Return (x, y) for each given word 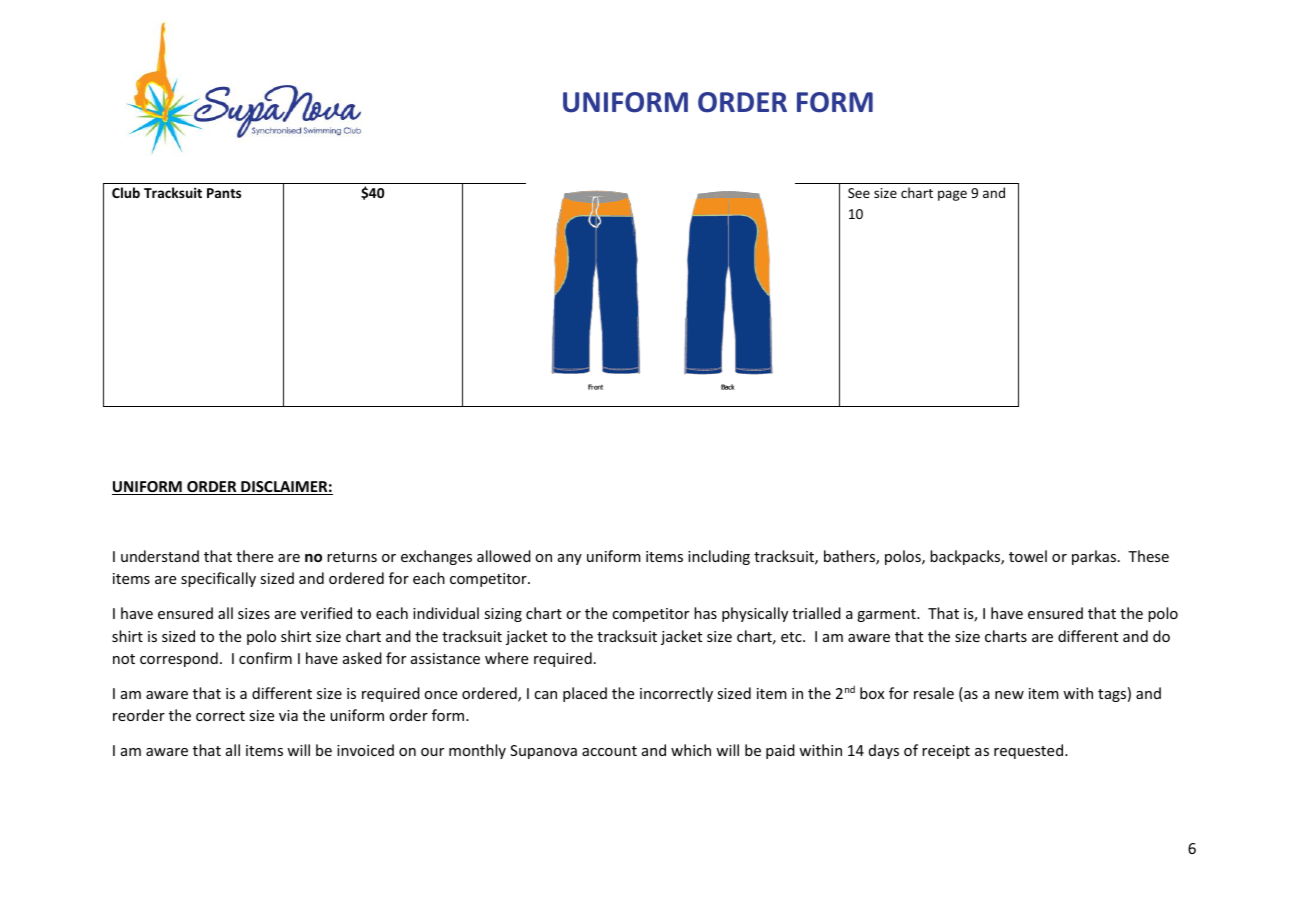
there (254, 556)
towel (1028, 556)
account (609, 751)
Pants (224, 193)
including (719, 557)
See (859, 193)
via (288, 715)
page (952, 195)
